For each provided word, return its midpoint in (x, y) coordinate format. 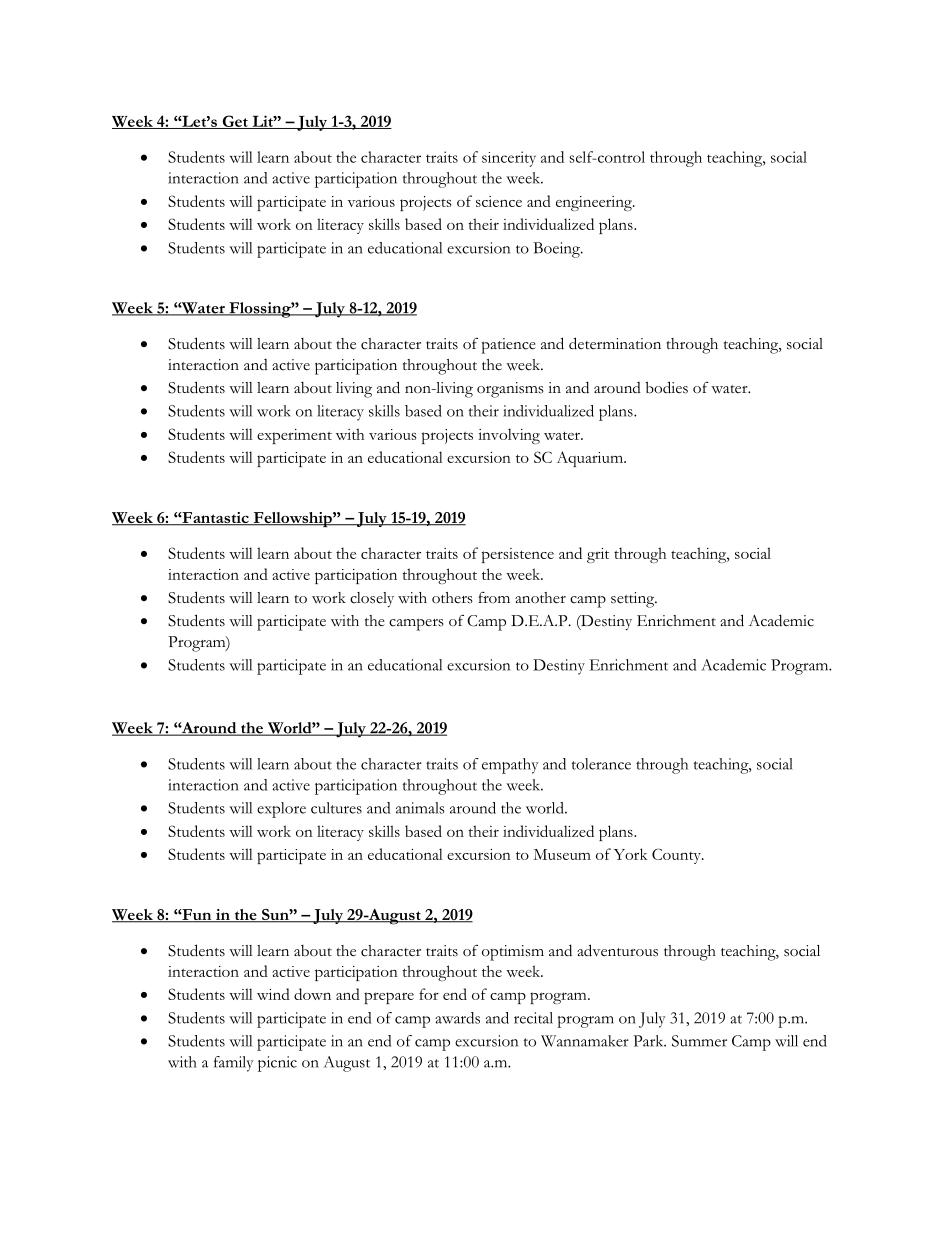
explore (281, 810)
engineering (595, 203)
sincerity (509, 159)
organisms (510, 390)
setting (634, 600)
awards (457, 1018)
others (452, 598)
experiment (294, 436)
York (631, 854)
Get (235, 122)
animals (420, 808)
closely (372, 599)
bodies (667, 387)
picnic (277, 1064)
